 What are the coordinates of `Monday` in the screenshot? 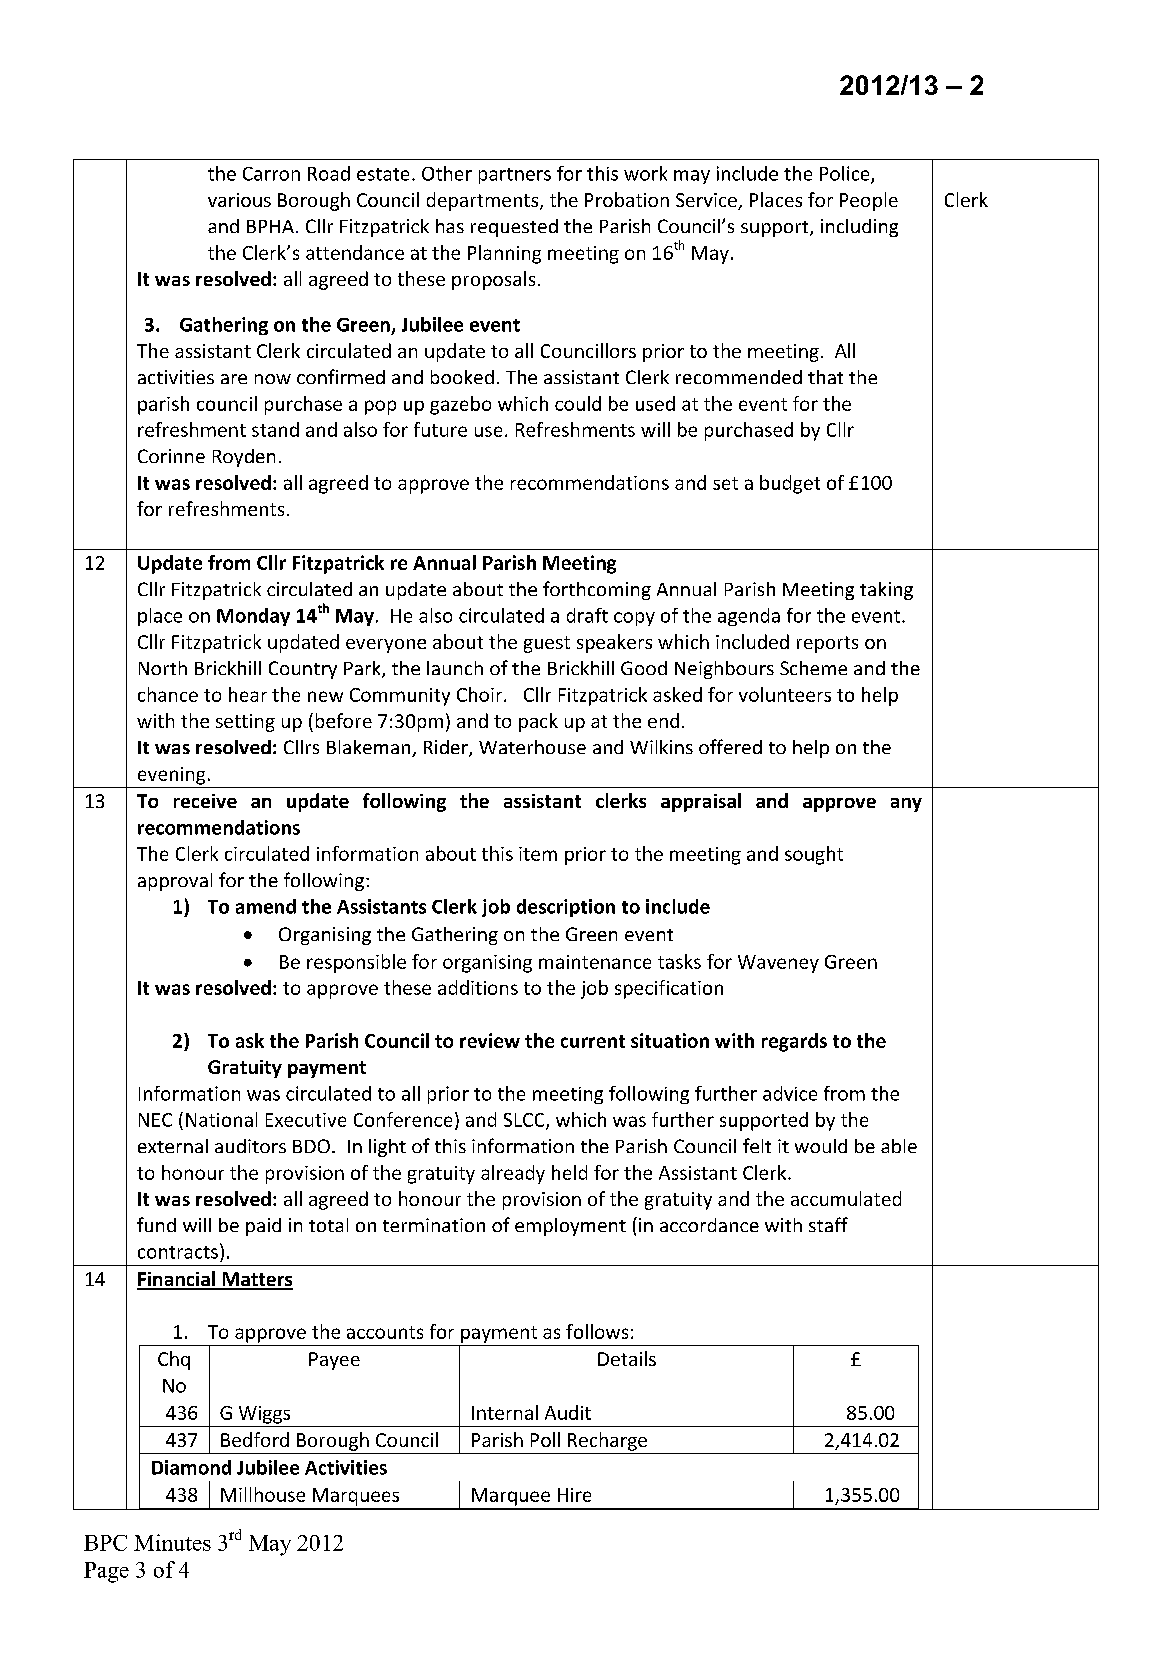 It's located at (253, 617).
